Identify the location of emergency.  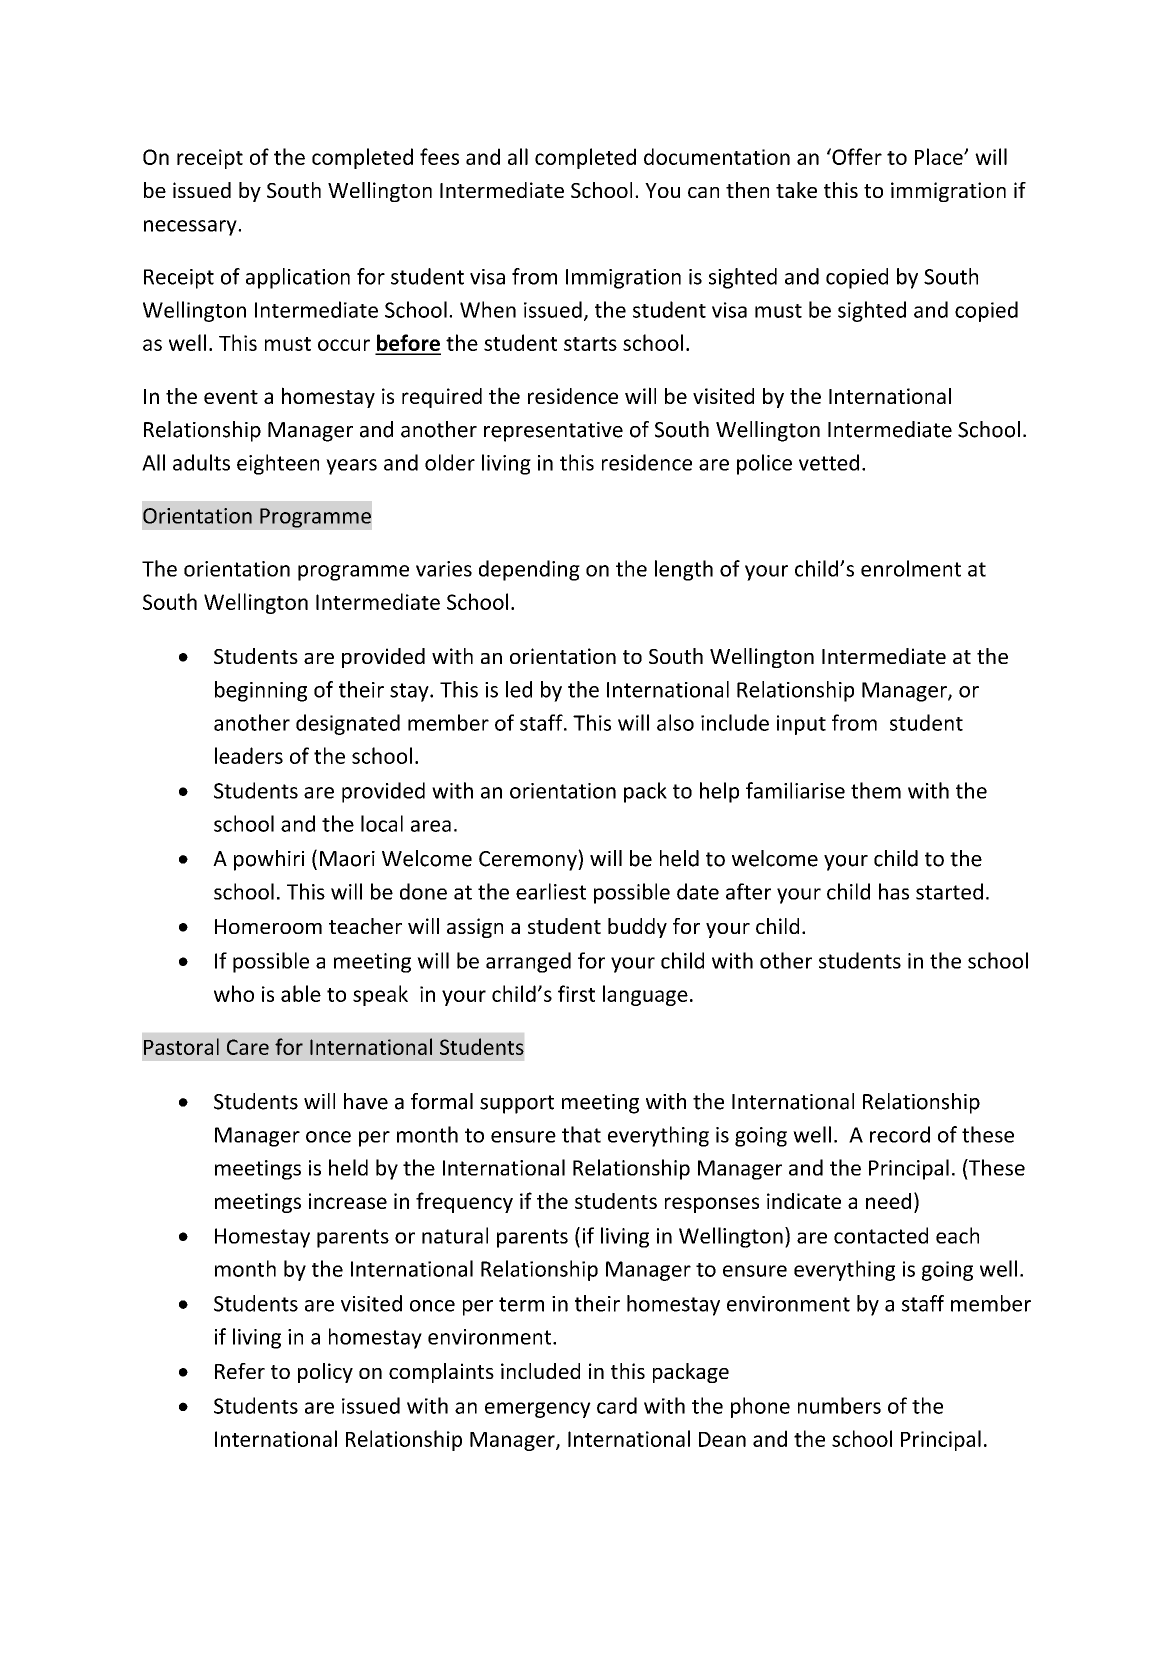
(538, 1410).
